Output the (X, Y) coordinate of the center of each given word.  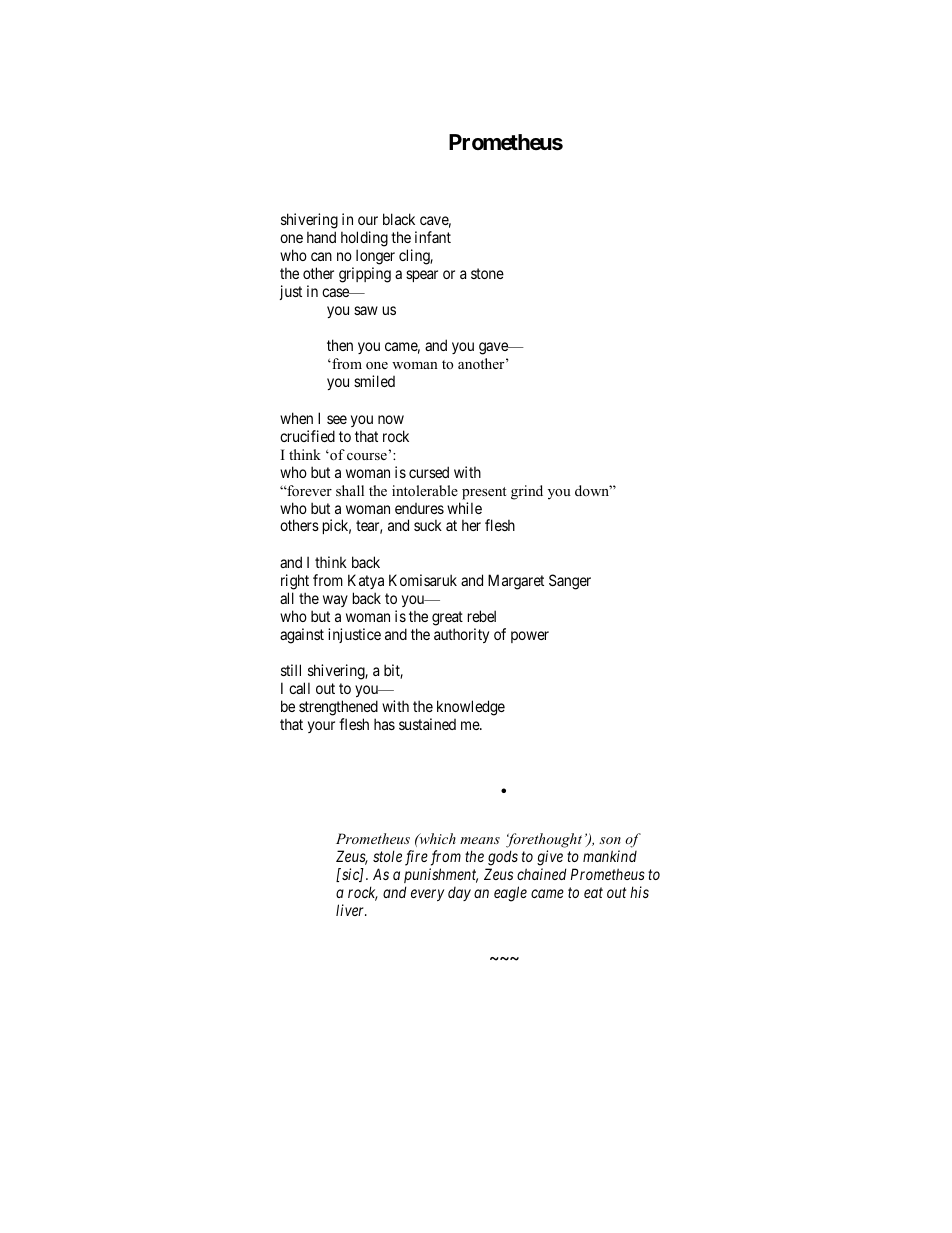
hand (321, 237)
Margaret (516, 582)
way (335, 601)
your (321, 727)
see (337, 419)
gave (494, 348)
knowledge (471, 708)
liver (351, 910)
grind (527, 492)
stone (487, 273)
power (530, 637)
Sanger (570, 582)
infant (433, 237)
